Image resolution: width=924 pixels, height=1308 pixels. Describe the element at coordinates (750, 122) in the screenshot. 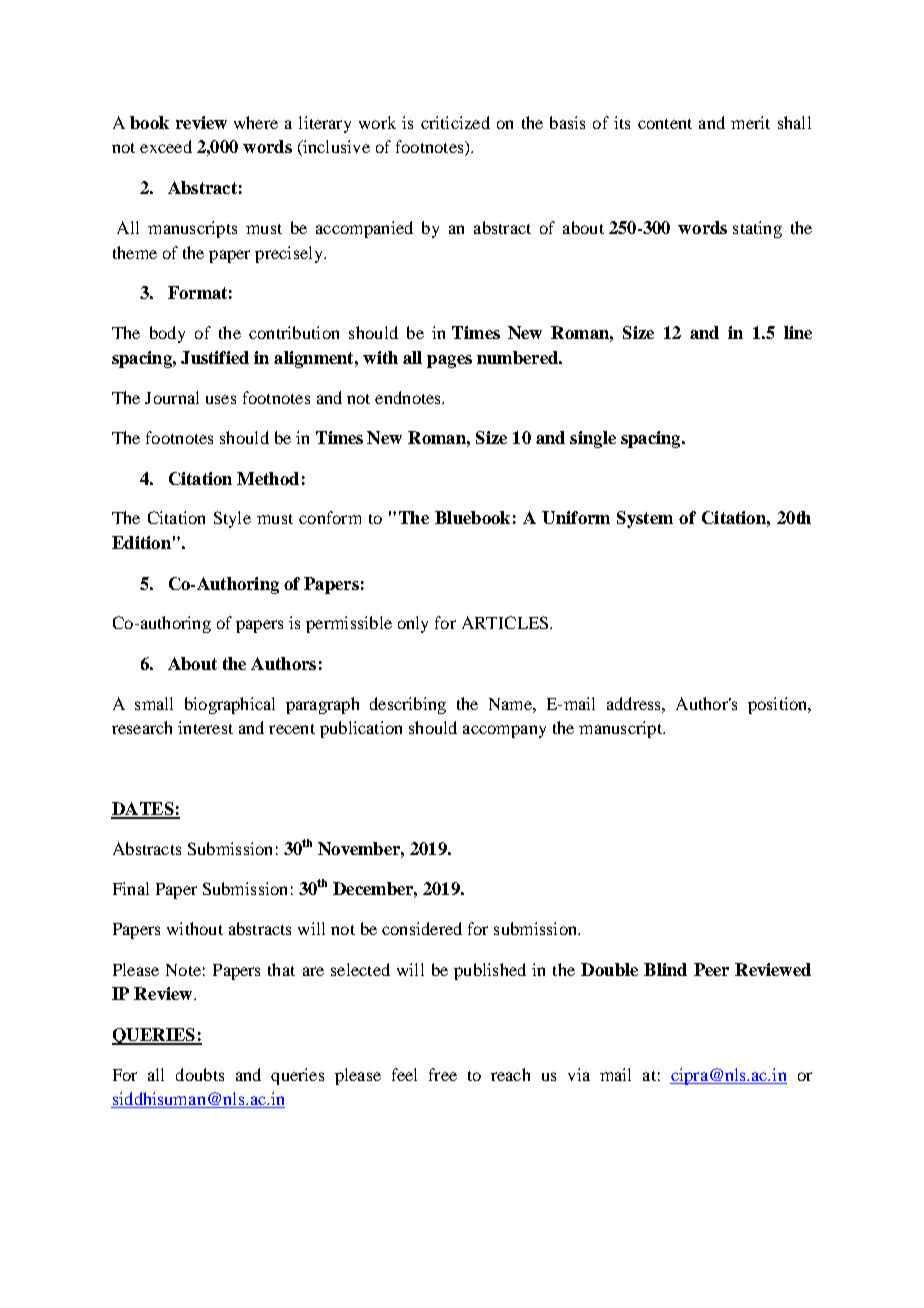

I see `merit` at that location.
